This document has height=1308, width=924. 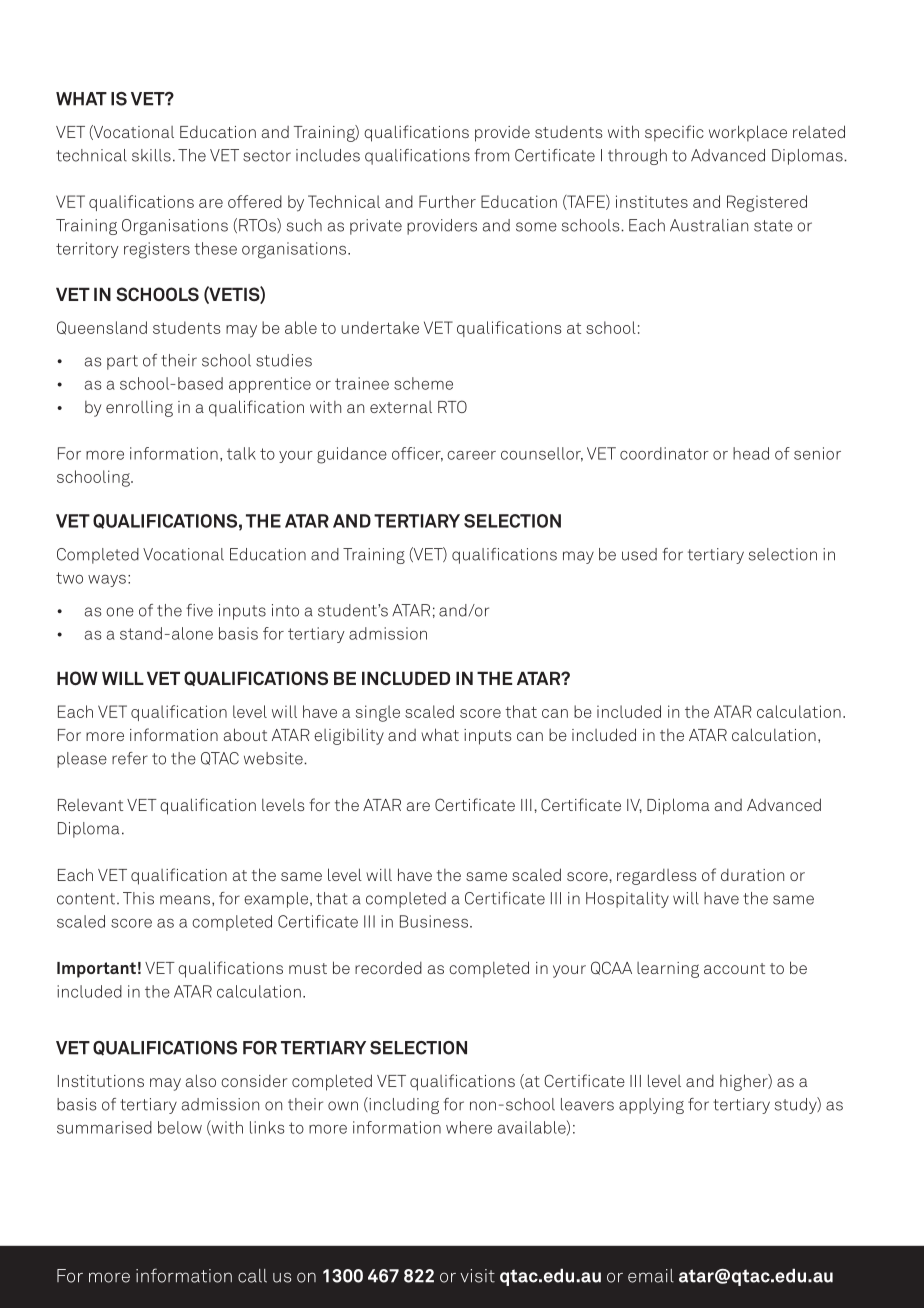 I want to click on enrolling, so click(x=139, y=409).
